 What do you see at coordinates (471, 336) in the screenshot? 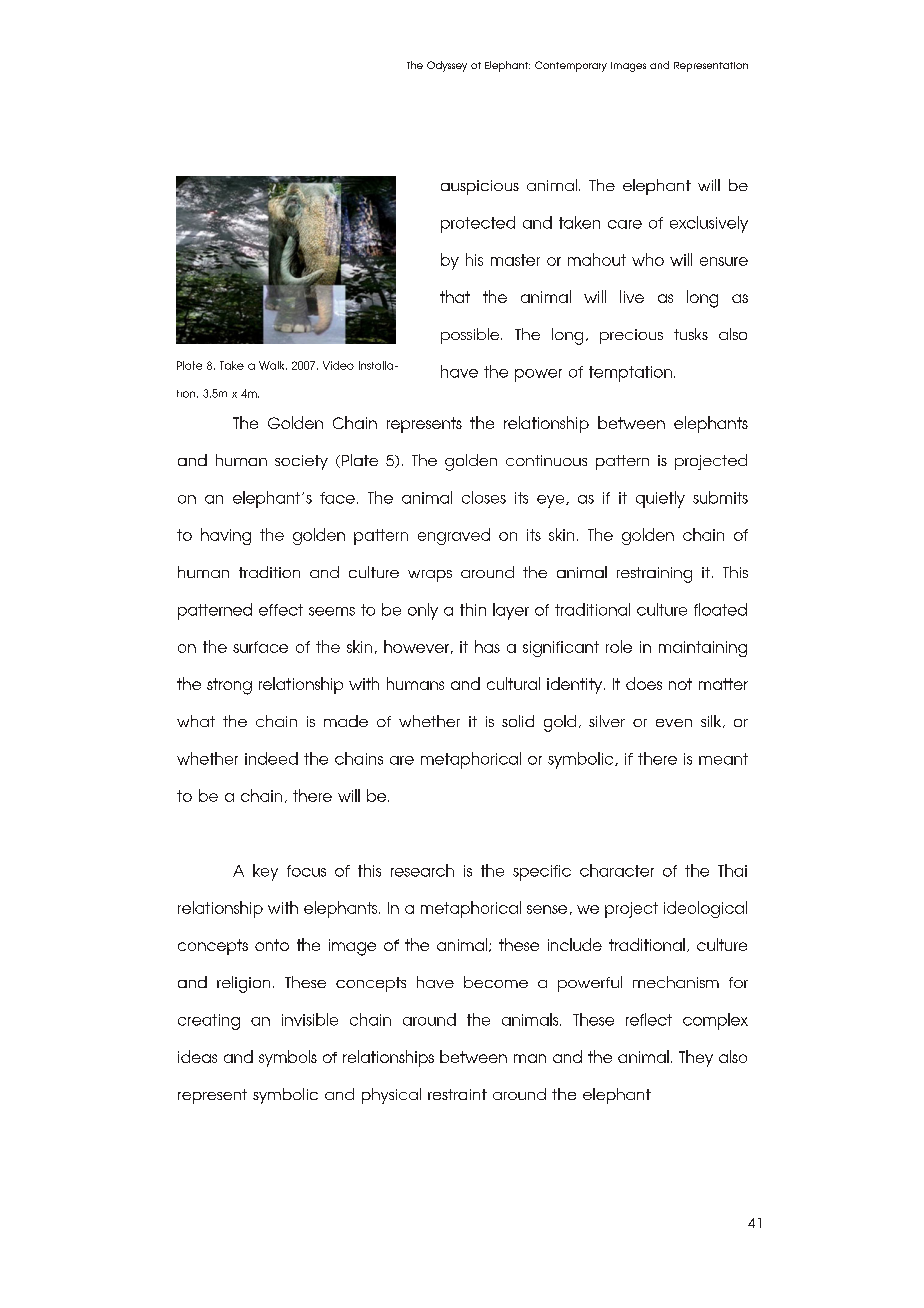
I see `possible` at bounding box center [471, 336].
